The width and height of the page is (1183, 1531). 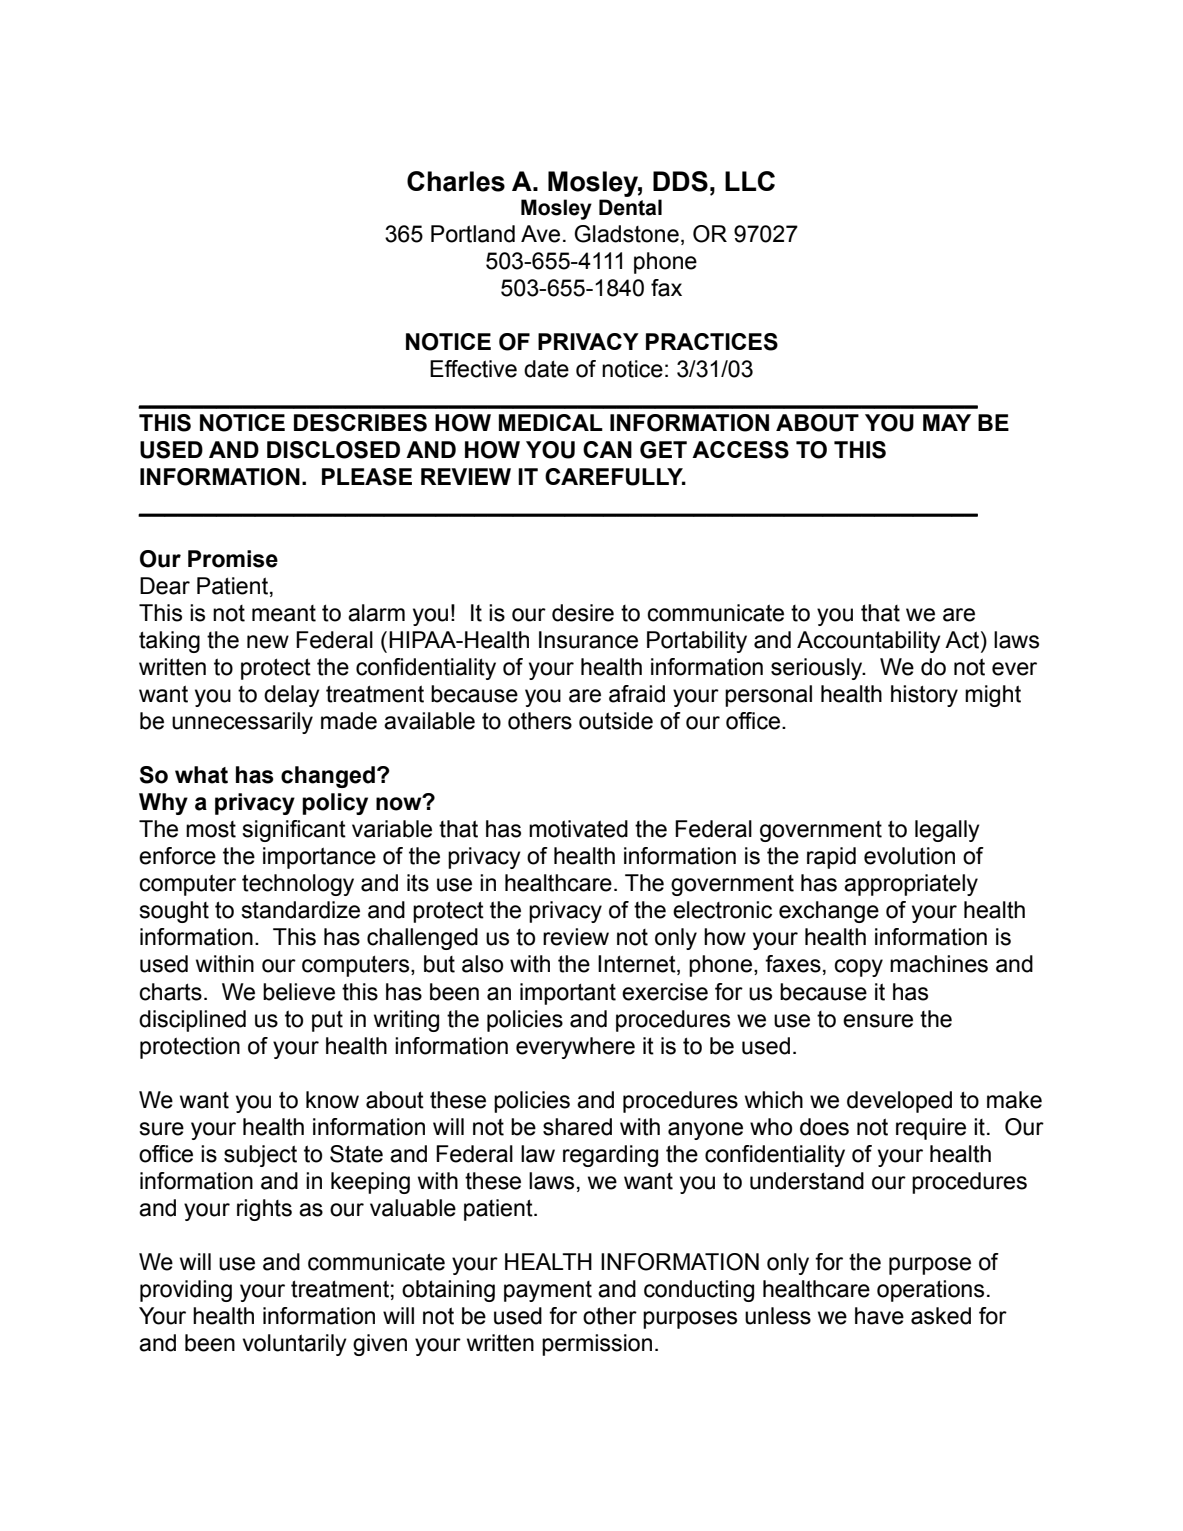 I want to click on outside, so click(x=616, y=721).
